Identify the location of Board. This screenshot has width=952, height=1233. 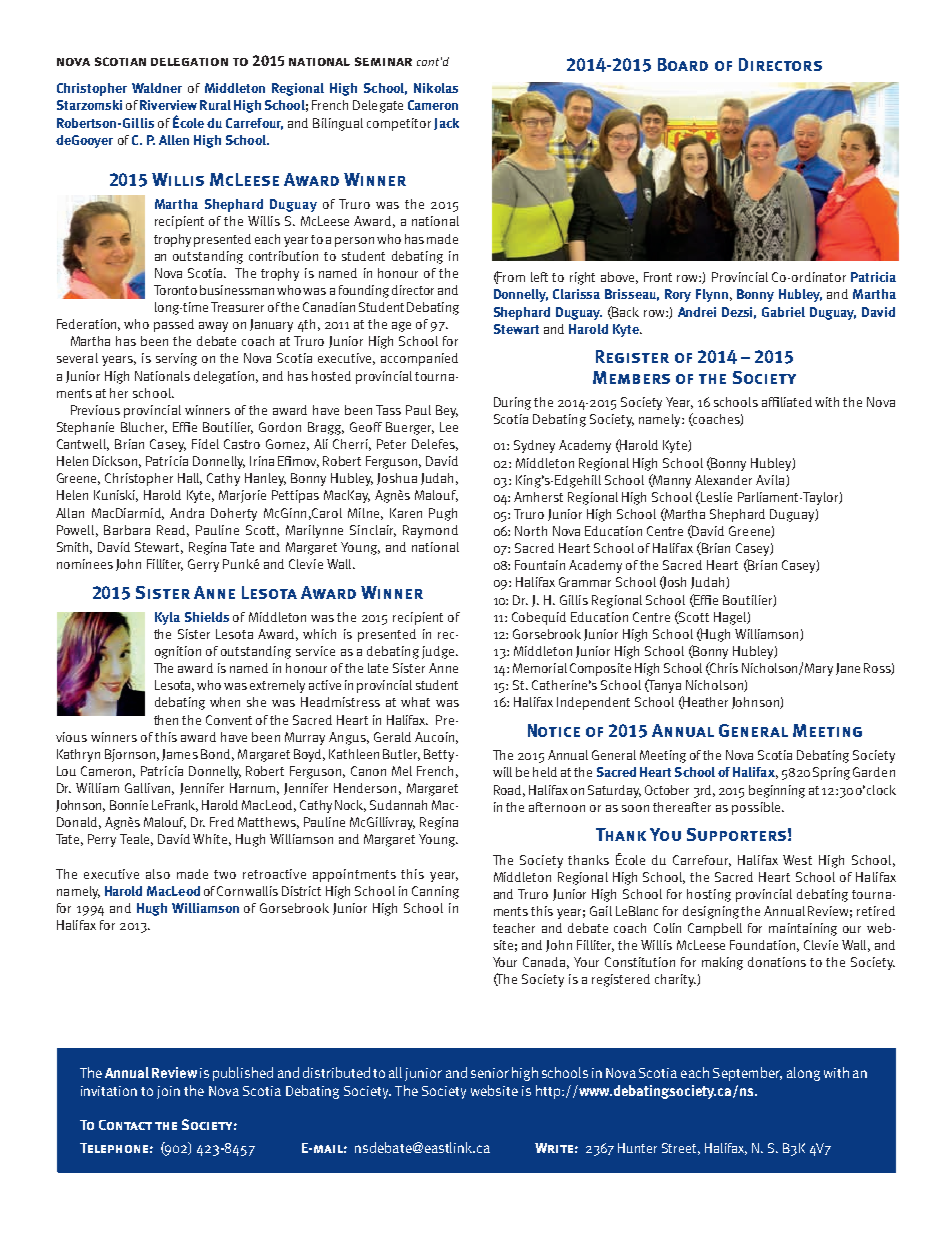
(683, 64).
